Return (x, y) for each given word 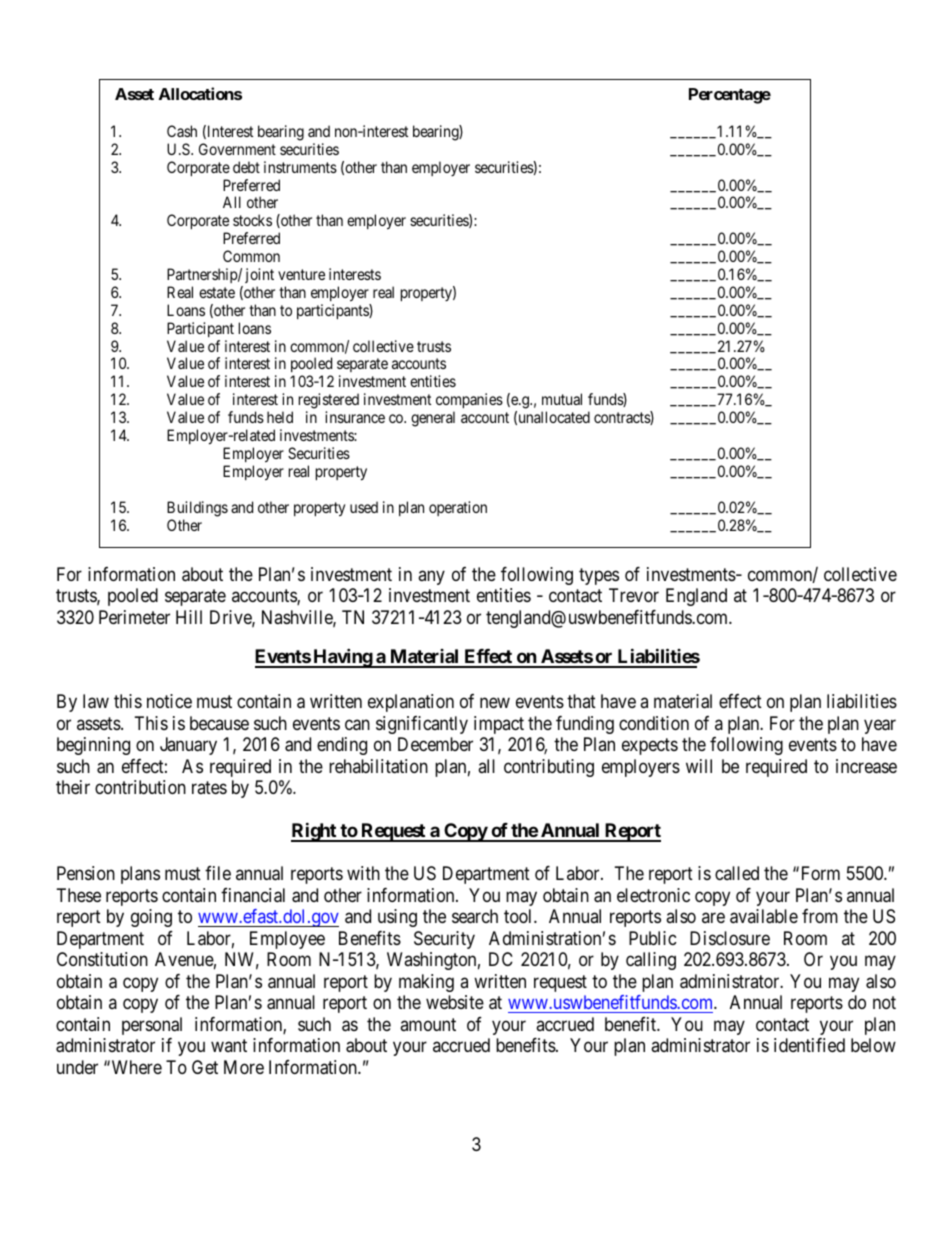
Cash (182, 131)
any (431, 577)
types (599, 576)
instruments (300, 167)
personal (152, 1026)
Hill (189, 617)
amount (428, 1024)
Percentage (730, 96)
